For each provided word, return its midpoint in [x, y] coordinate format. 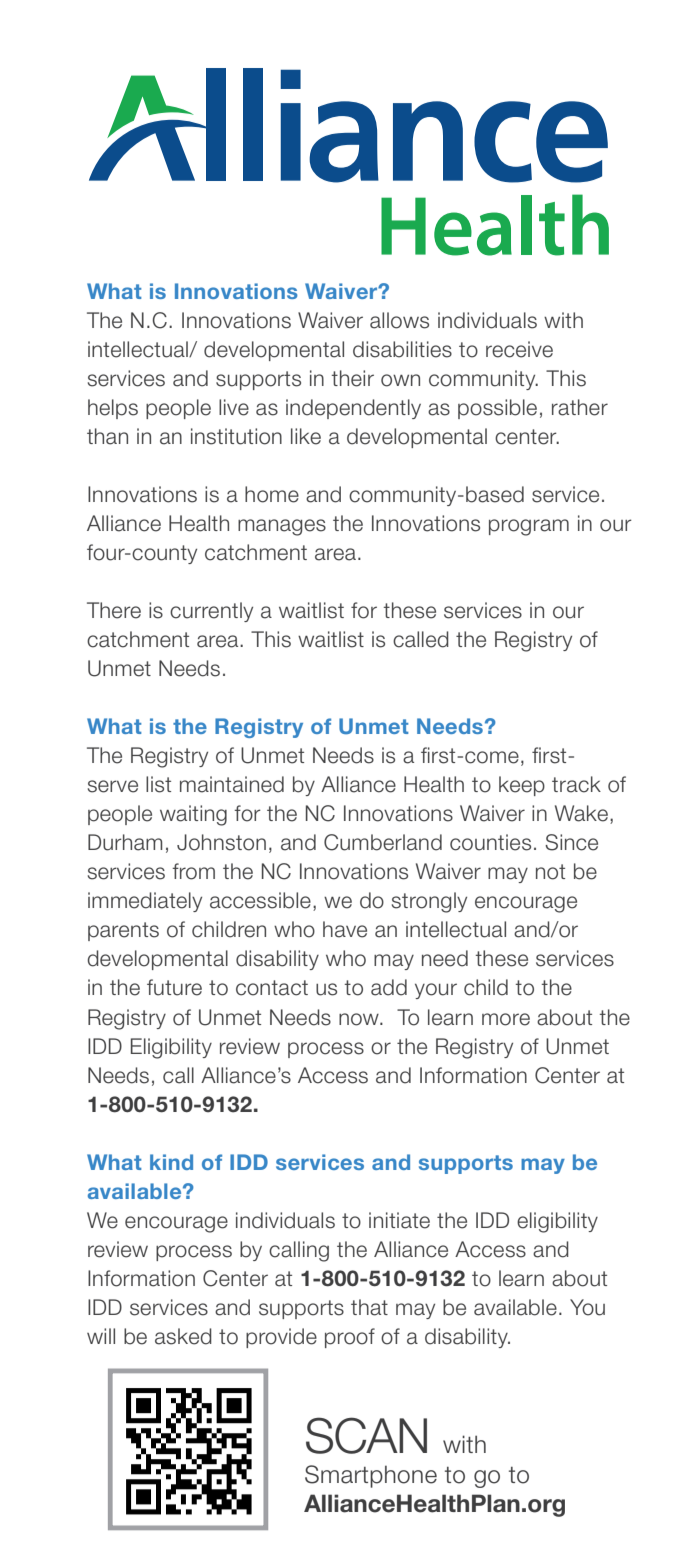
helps [113, 409]
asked [183, 1336]
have [345, 929]
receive [519, 349]
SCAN [366, 1435]
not [550, 872]
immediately [145, 902]
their [353, 378]
